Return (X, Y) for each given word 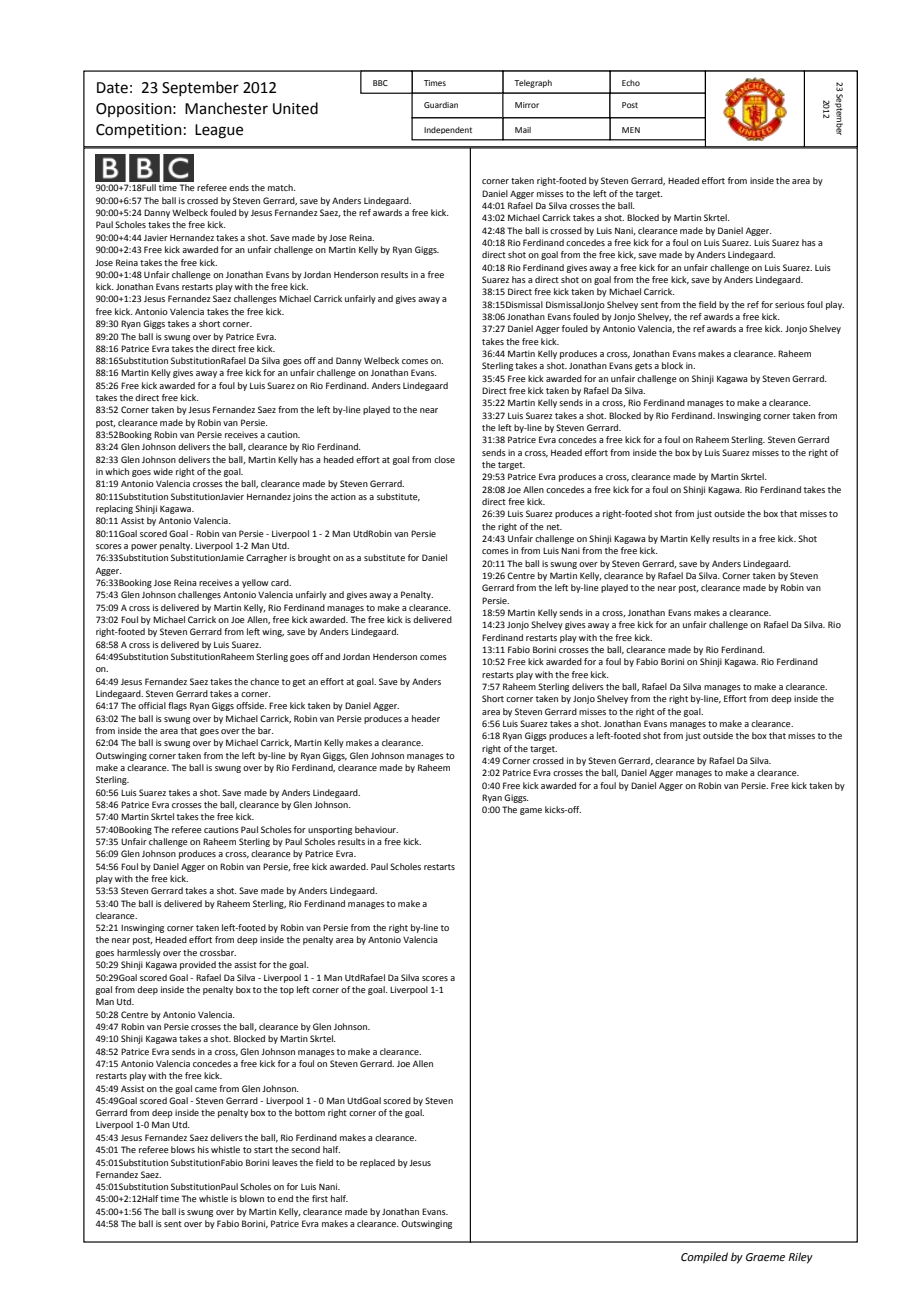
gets (643, 367)
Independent (448, 130)
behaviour (376, 829)
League (219, 131)
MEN (631, 130)
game (531, 811)
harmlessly (139, 953)
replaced (377, 1163)
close (444, 459)
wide (163, 471)
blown (252, 1198)
